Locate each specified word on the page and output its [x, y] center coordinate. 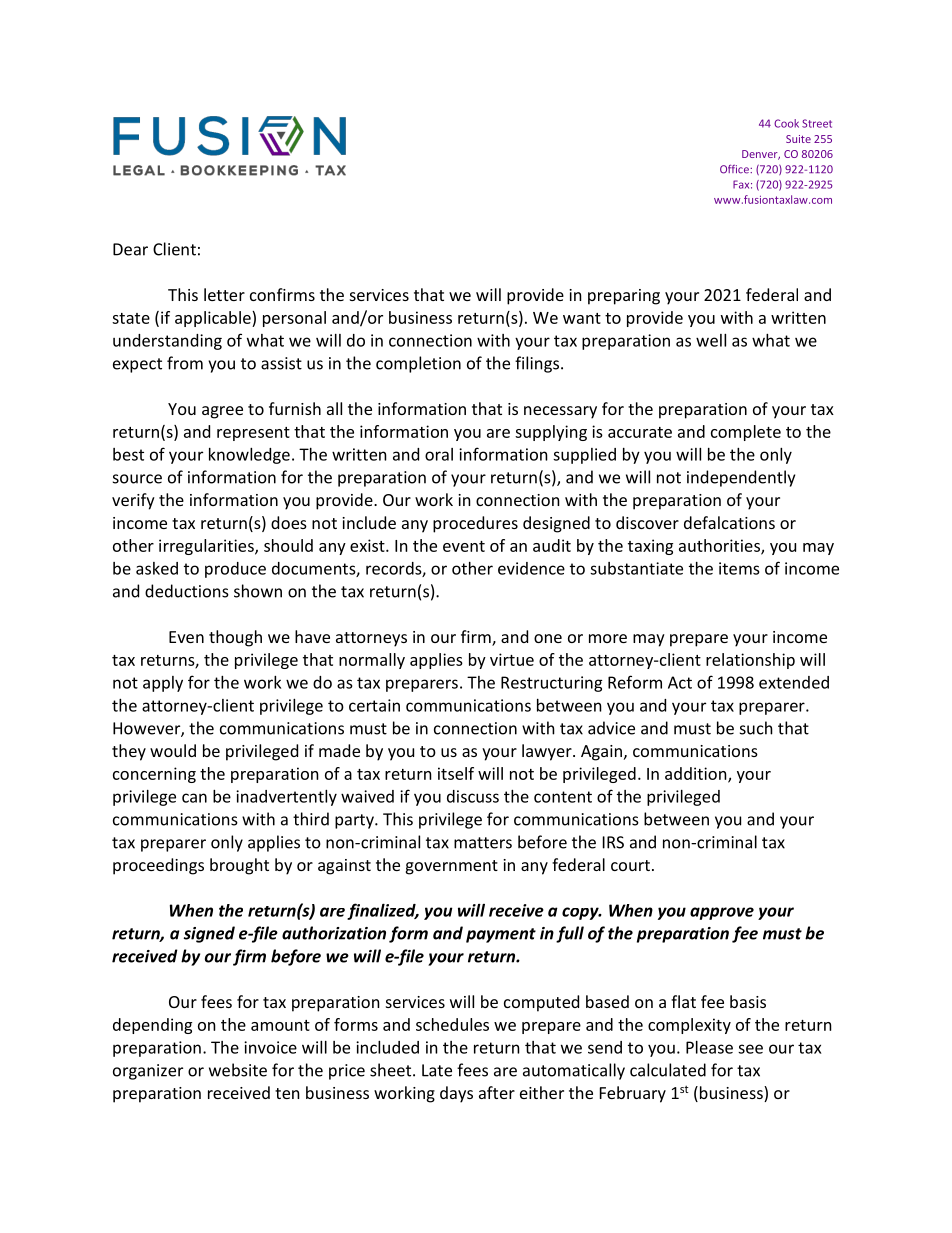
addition [697, 774]
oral [439, 454]
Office [735, 169]
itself [456, 773]
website [238, 1070]
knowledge [249, 456]
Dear [130, 249]
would [173, 750]
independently [741, 478]
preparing [624, 297]
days [456, 1094]
